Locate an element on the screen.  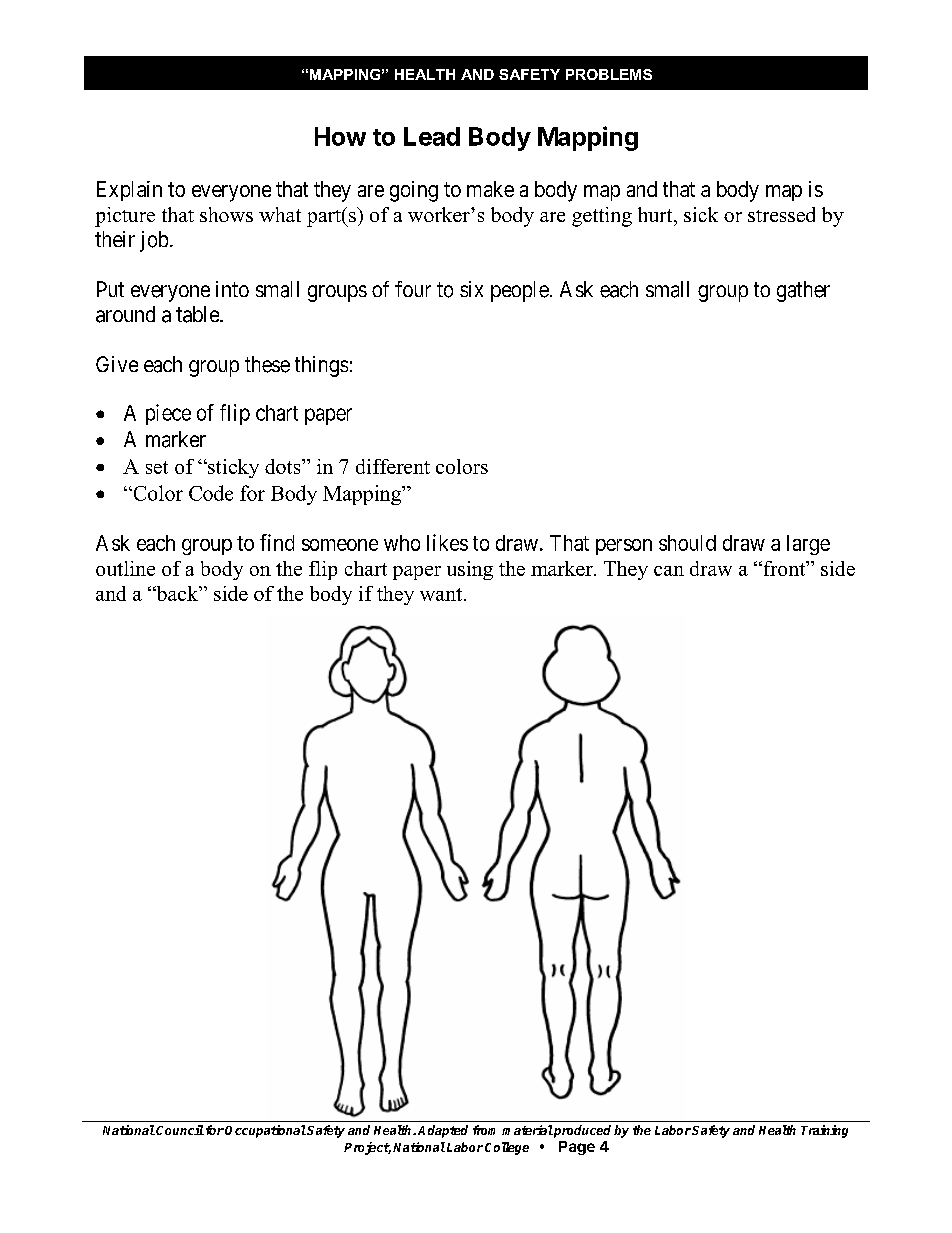
table is located at coordinates (198, 314).
